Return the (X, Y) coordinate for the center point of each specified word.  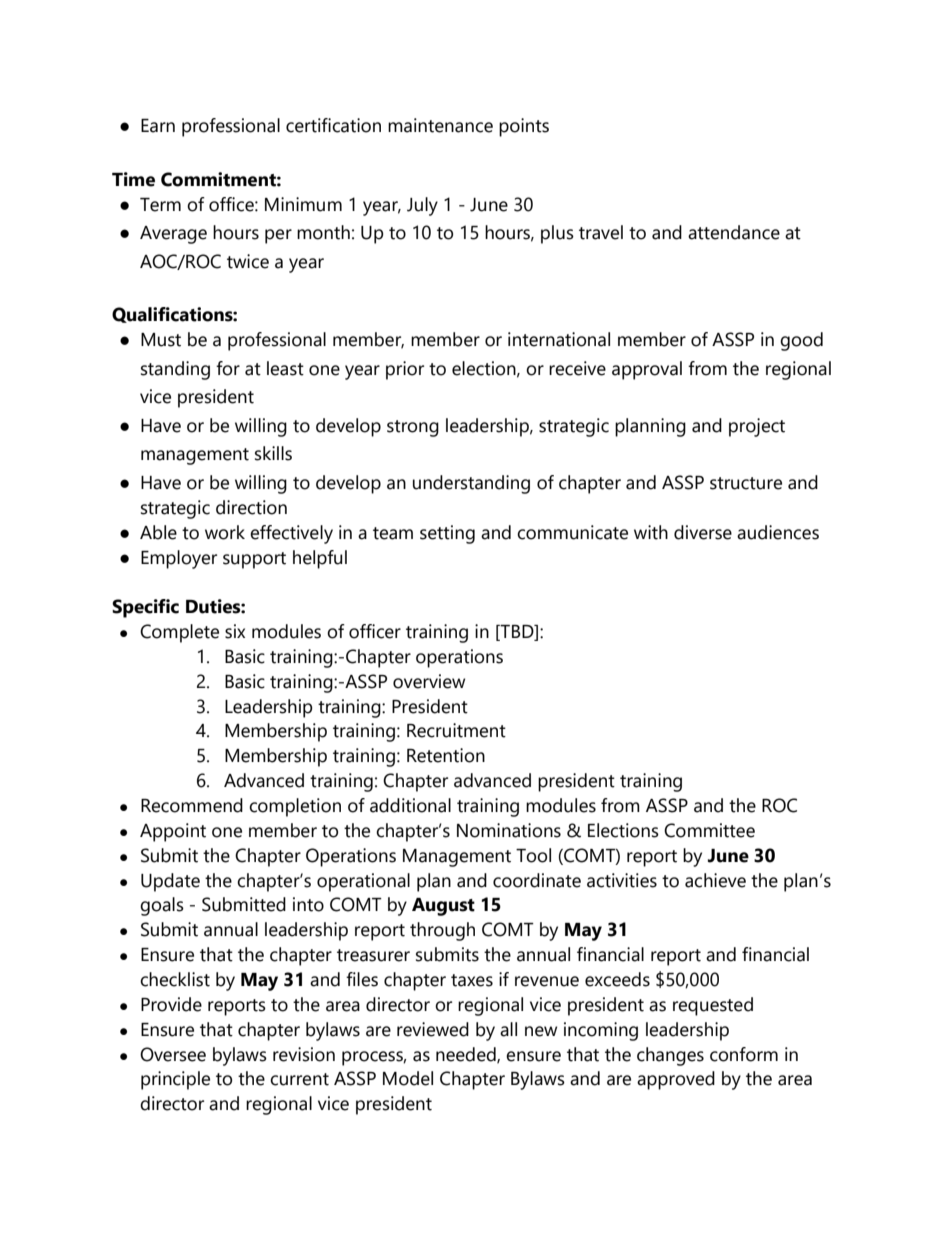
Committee (709, 830)
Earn (158, 126)
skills (273, 453)
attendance (734, 232)
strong (413, 428)
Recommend (192, 805)
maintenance (440, 125)
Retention (446, 755)
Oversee (173, 1054)
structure (746, 483)
